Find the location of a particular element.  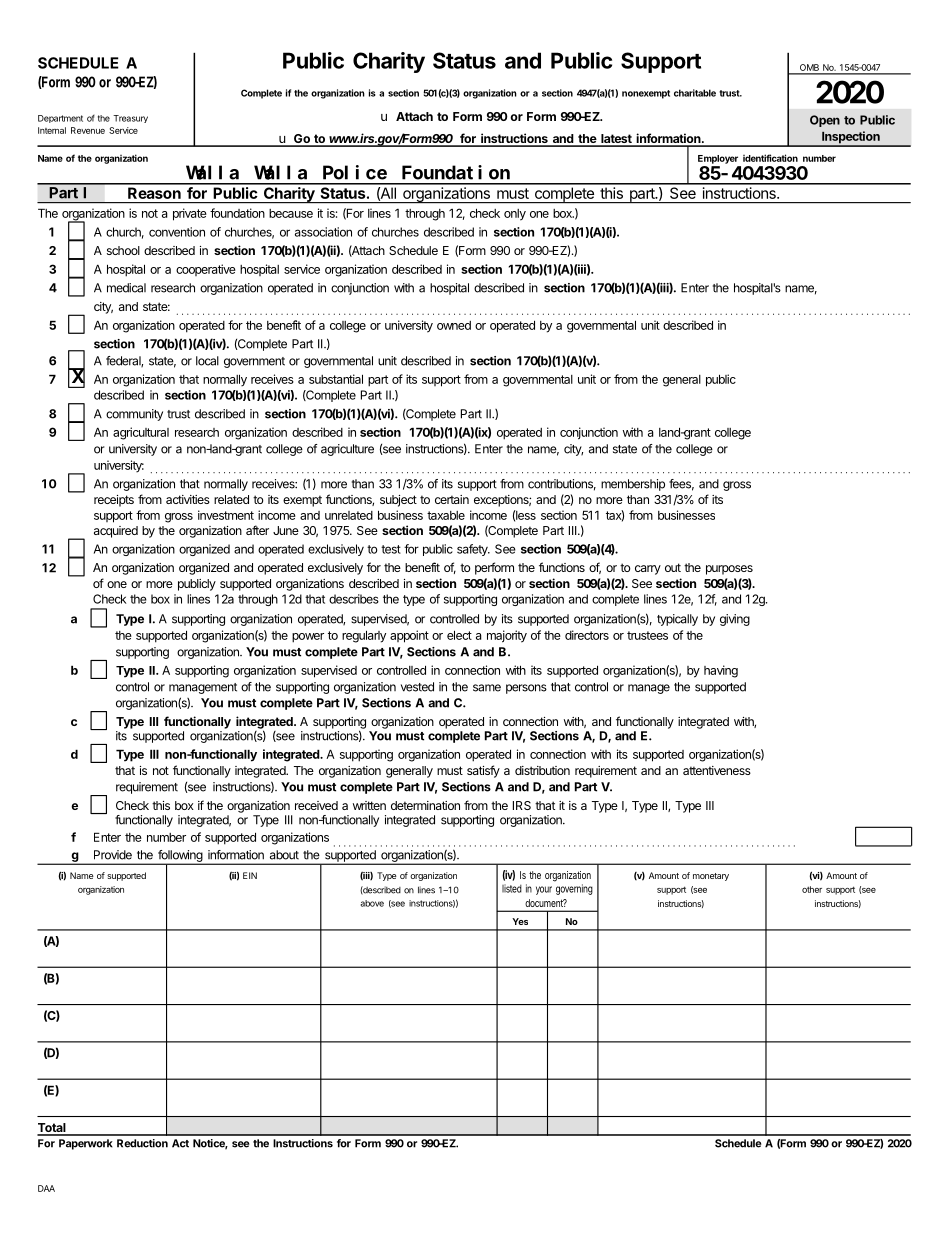

acquired is located at coordinates (116, 532).
